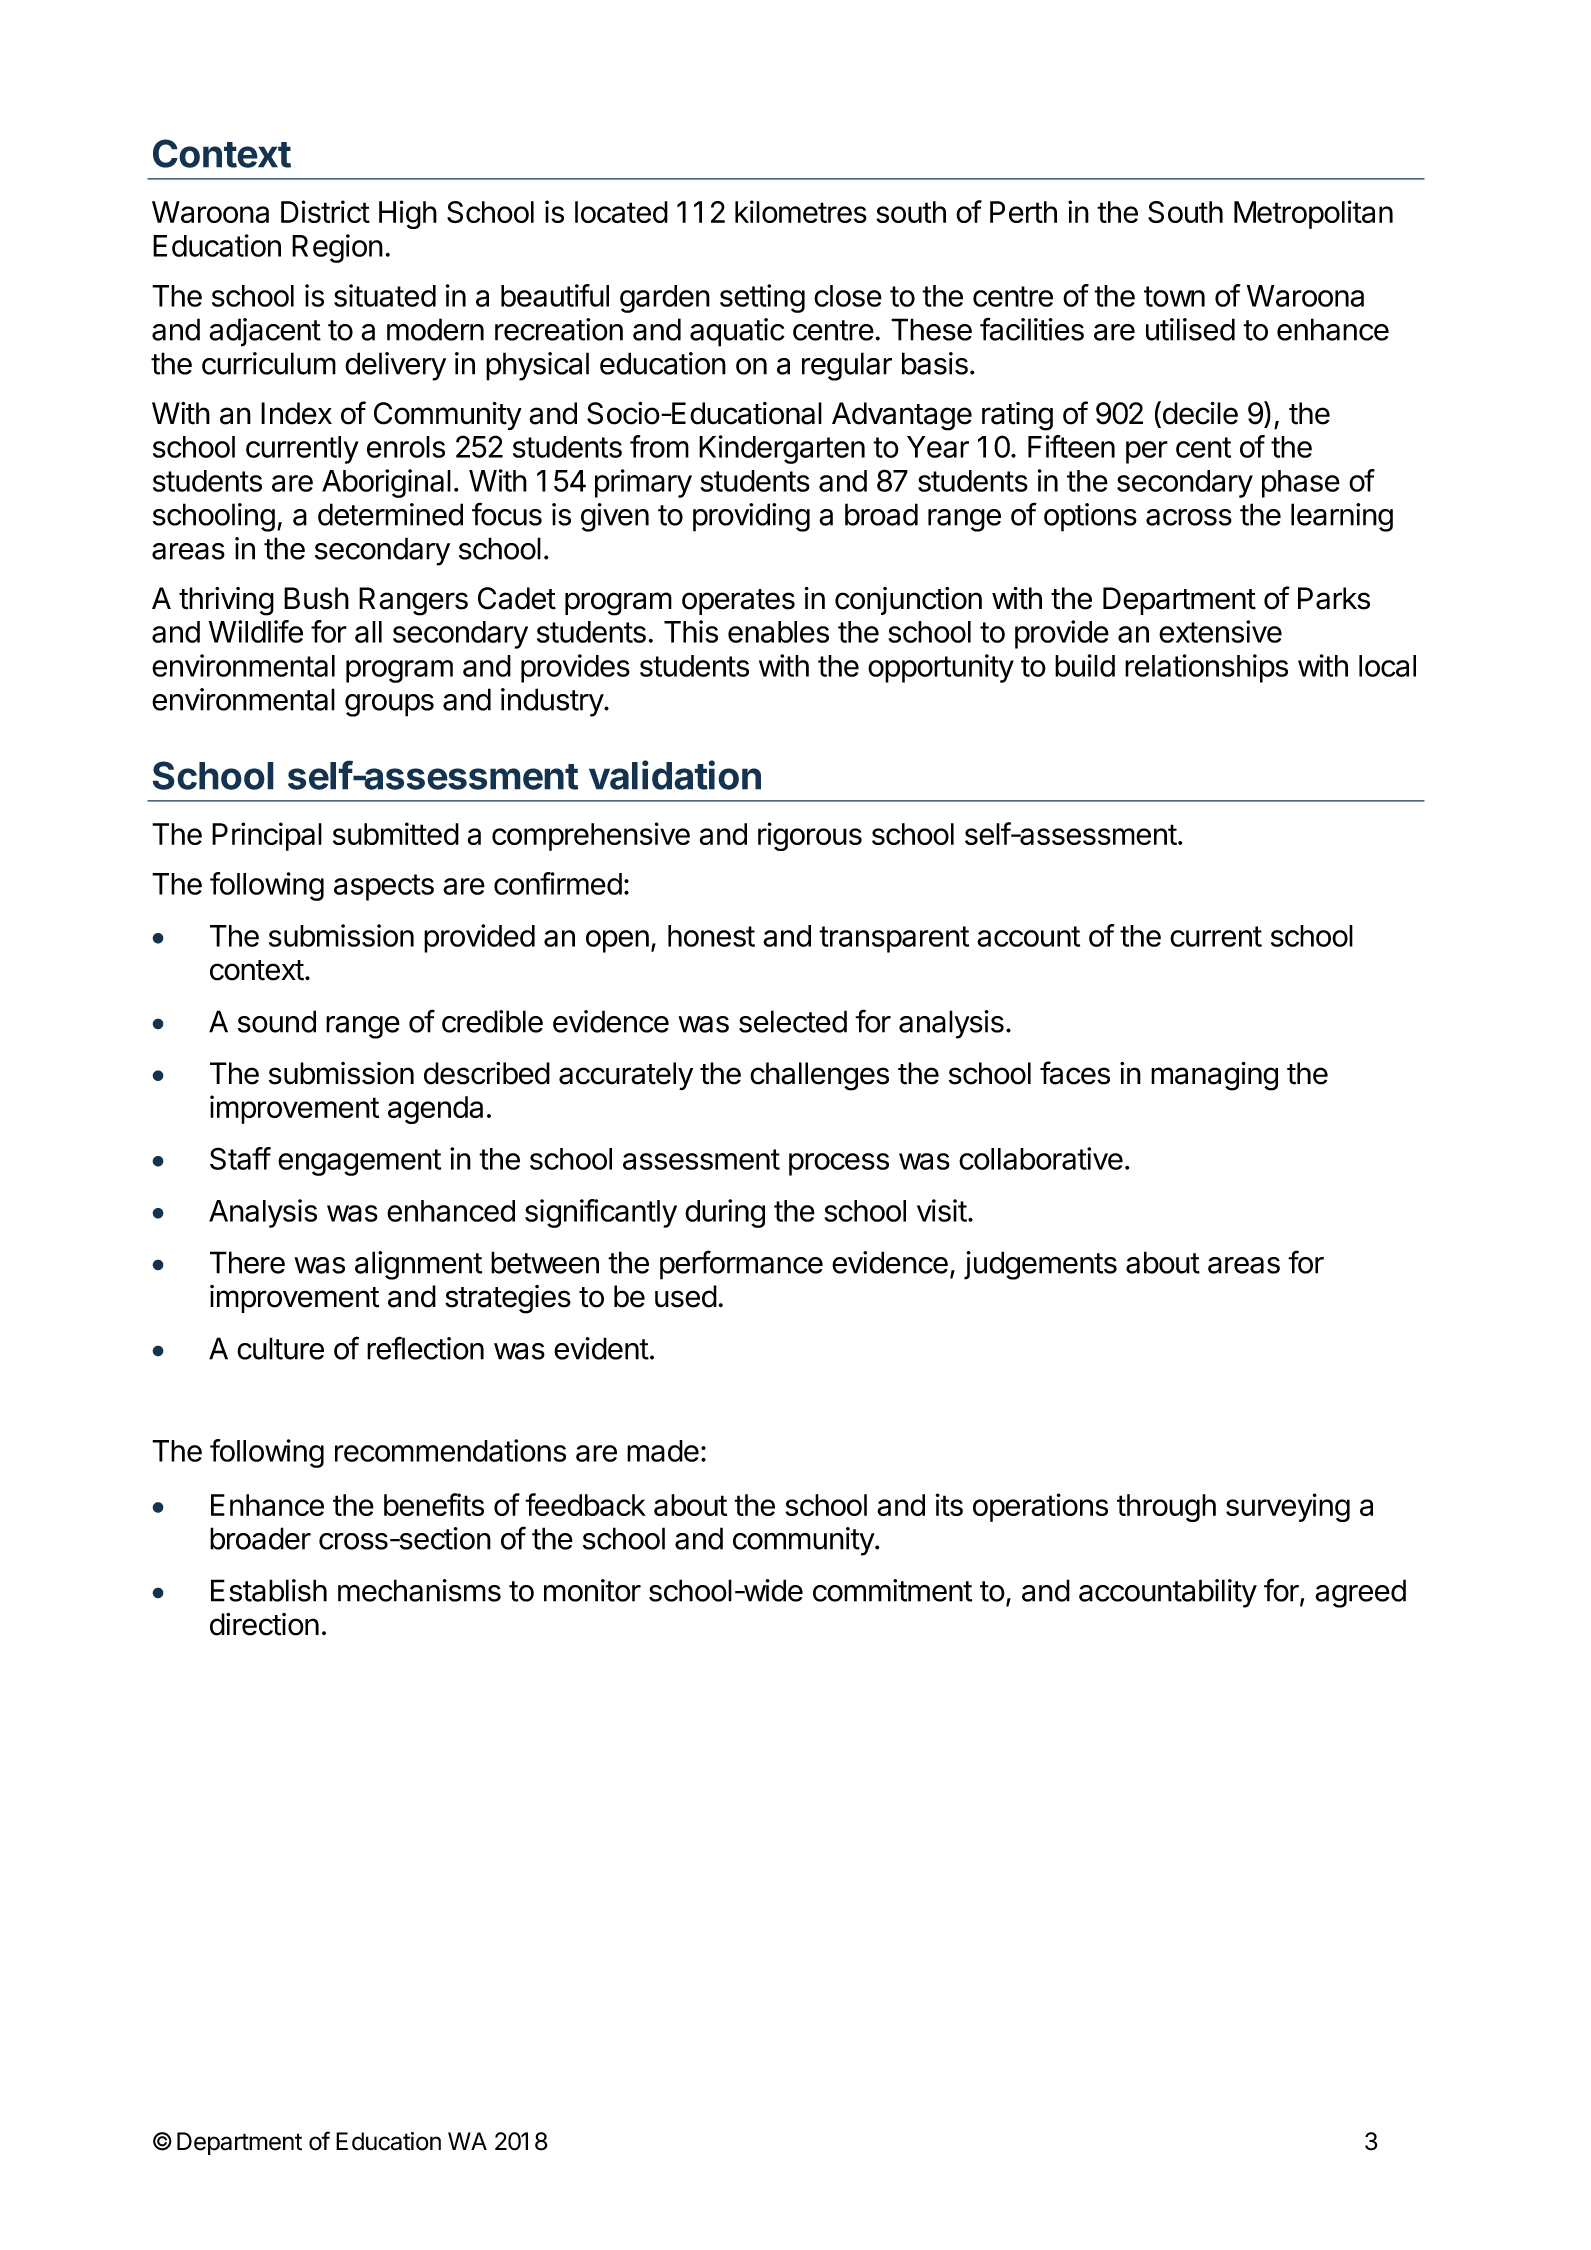  What do you see at coordinates (389, 705) in the page?
I see `groups` at bounding box center [389, 705].
